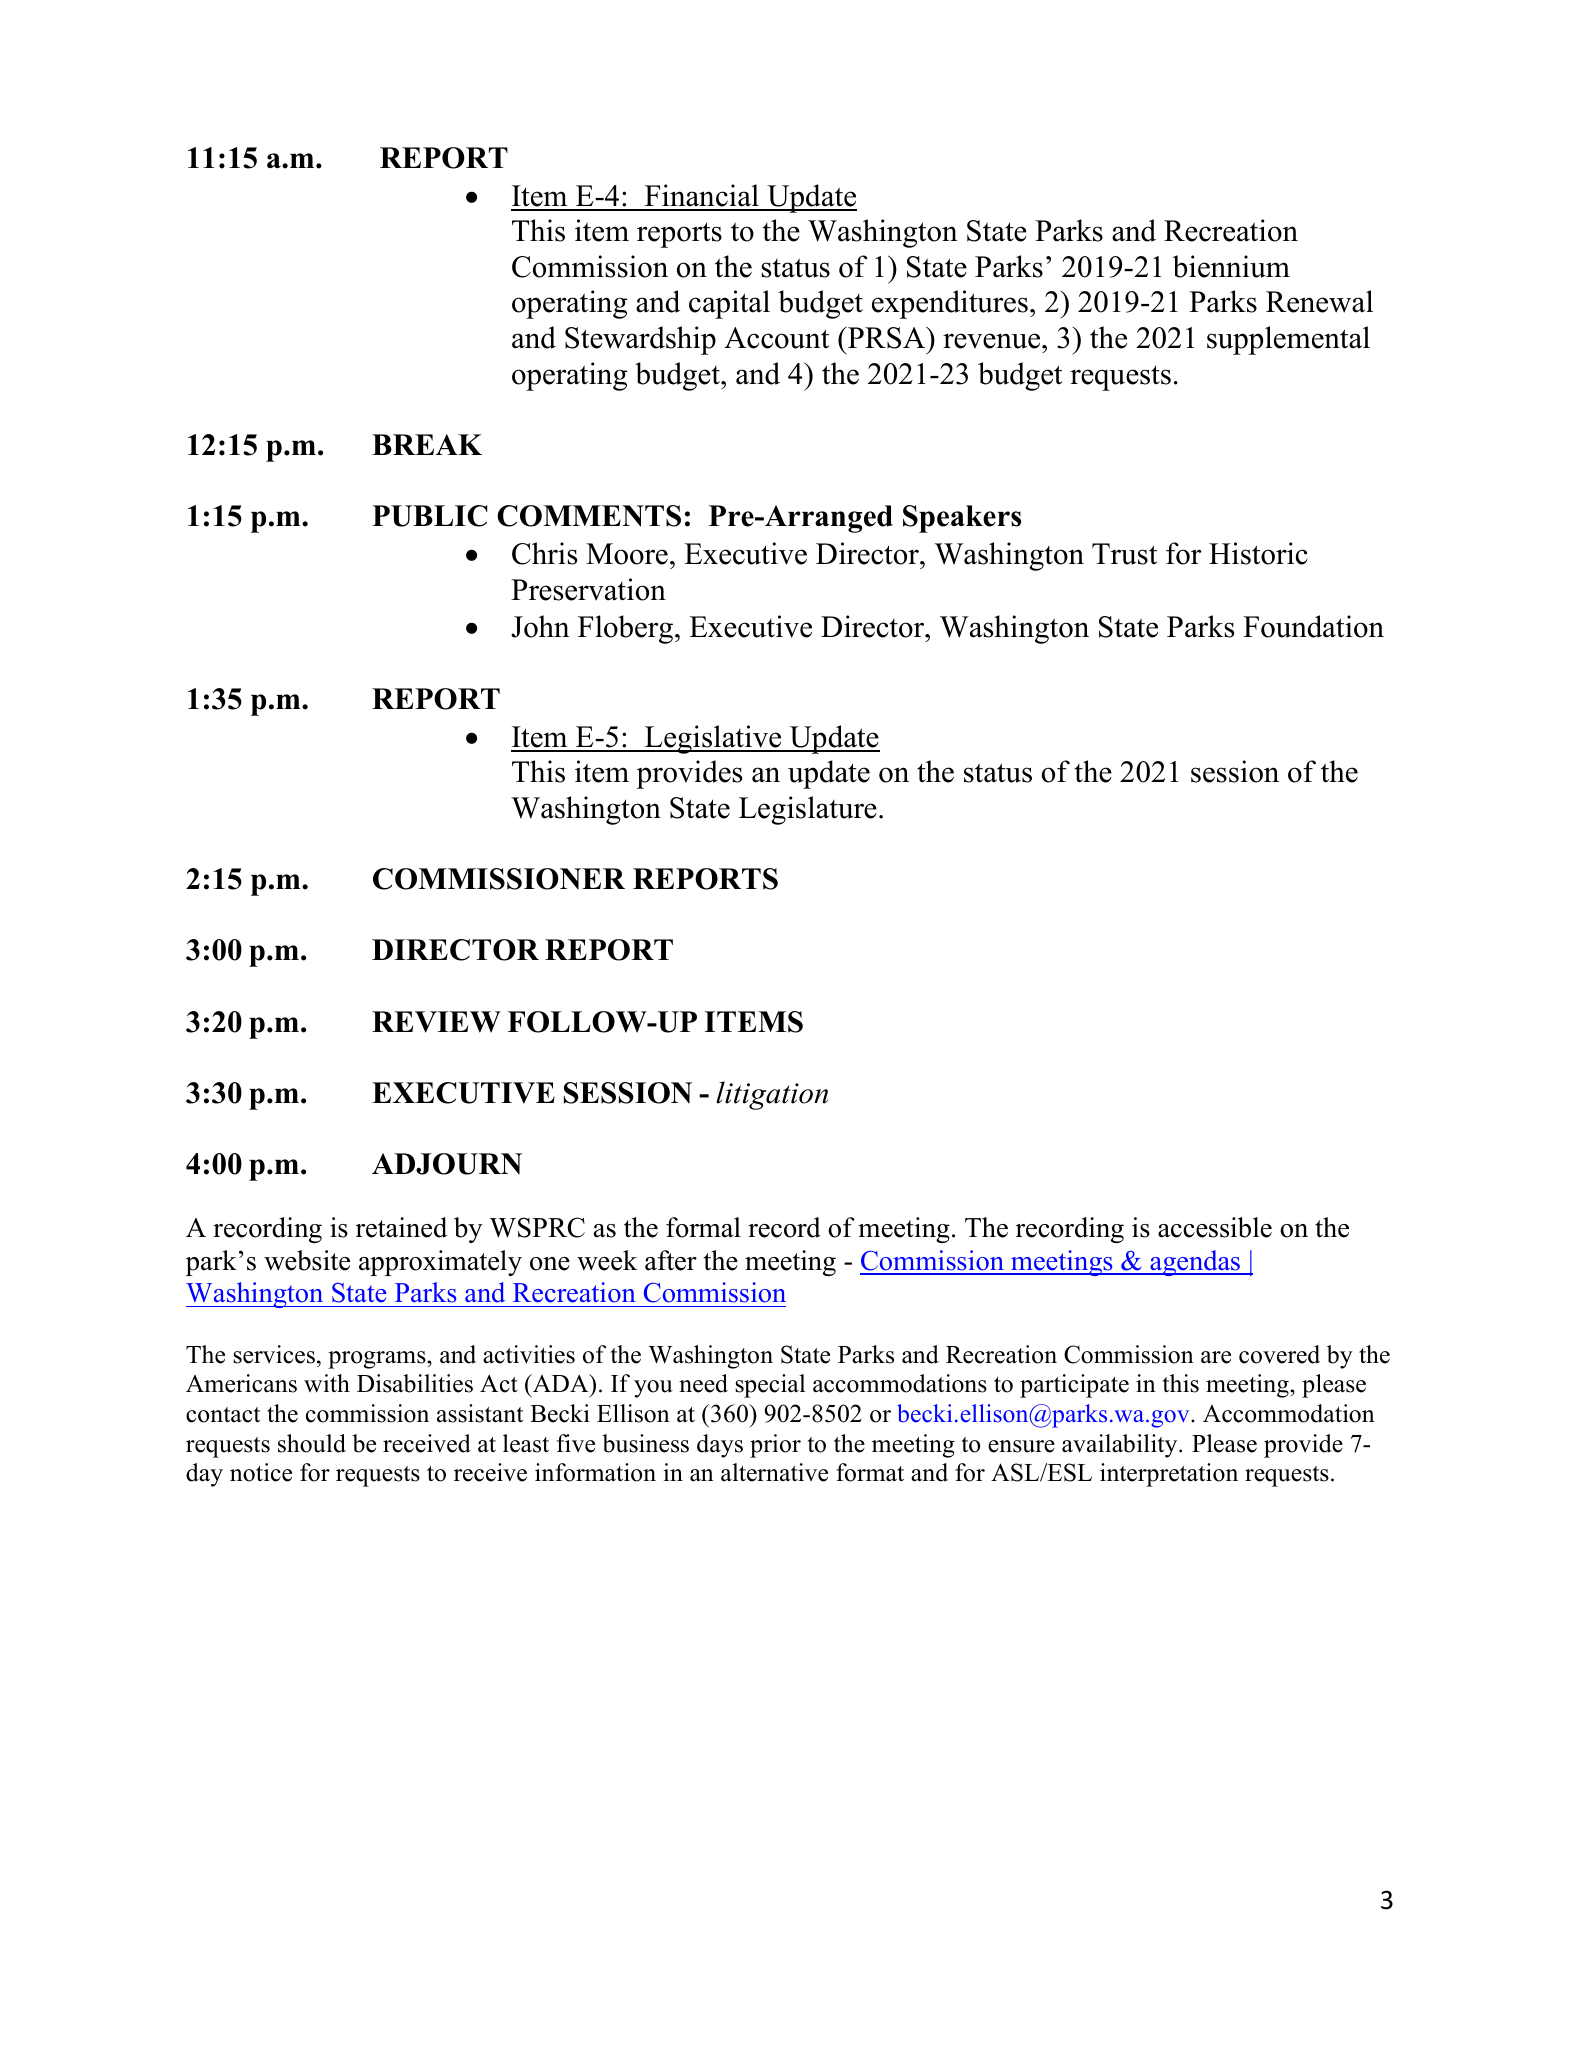 Image resolution: width=1580 pixels, height=2045 pixels. Describe the element at coordinates (775, 1446) in the image. I see `prior` at that location.
